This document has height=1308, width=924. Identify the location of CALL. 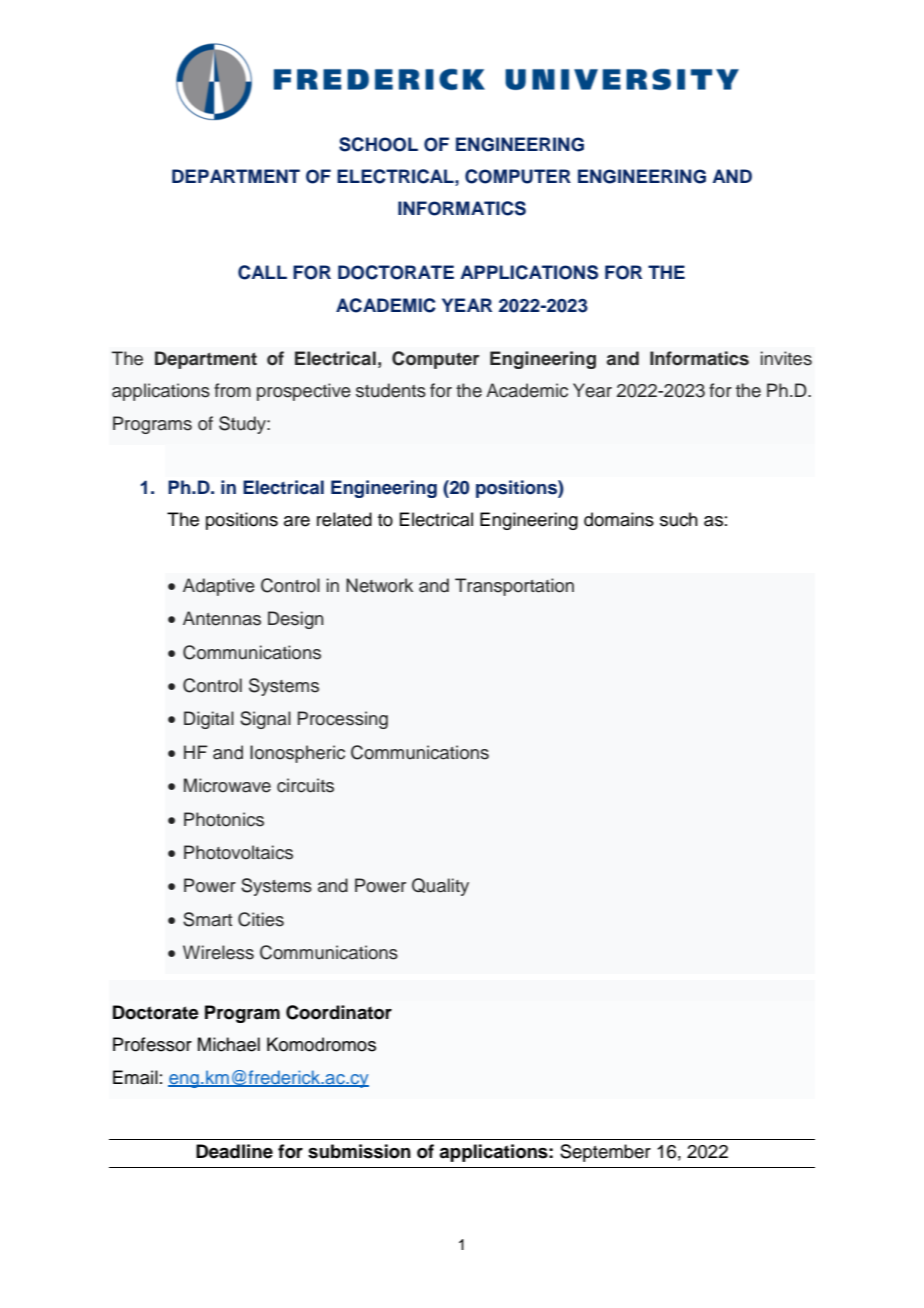
(262, 272).
